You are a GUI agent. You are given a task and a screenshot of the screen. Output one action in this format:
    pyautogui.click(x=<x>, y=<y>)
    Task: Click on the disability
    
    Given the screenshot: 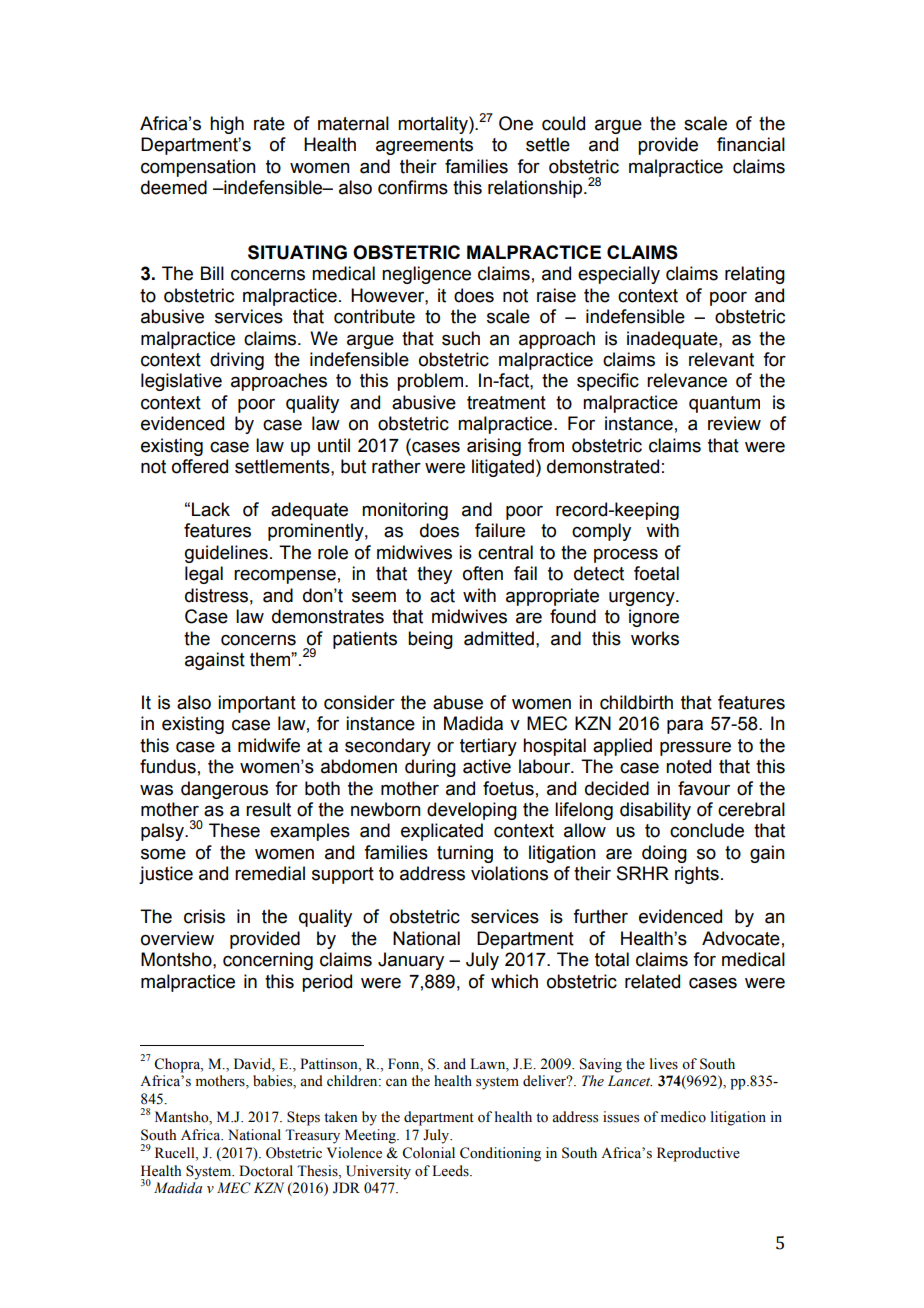 What is the action you would take?
    pyautogui.click(x=655, y=811)
